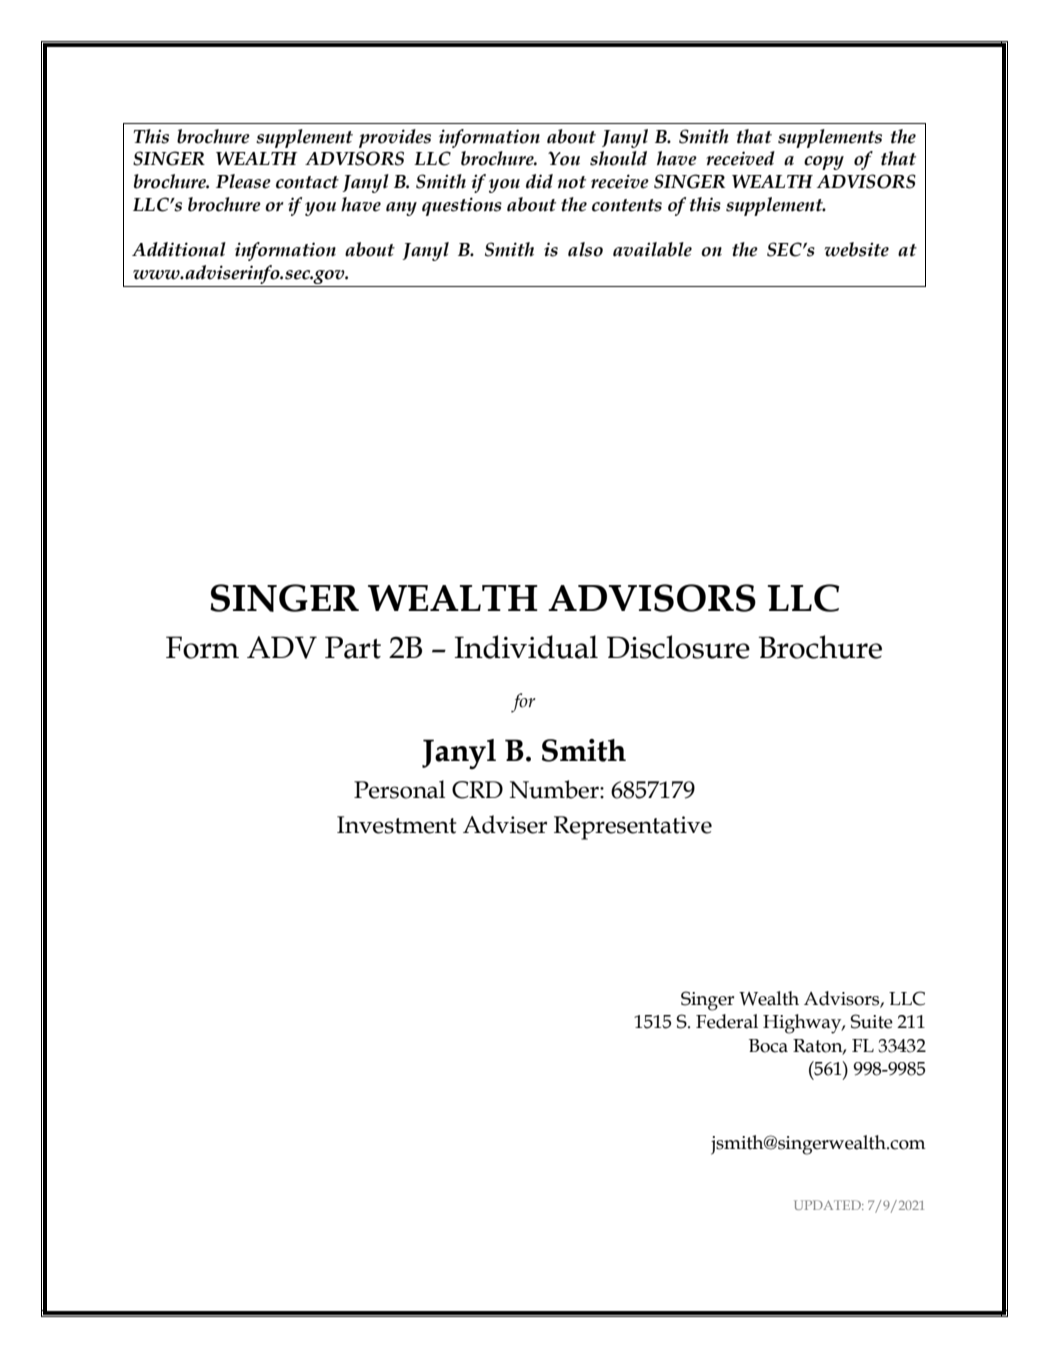 This screenshot has height=1358, width=1049. I want to click on Individual, so click(526, 647).
